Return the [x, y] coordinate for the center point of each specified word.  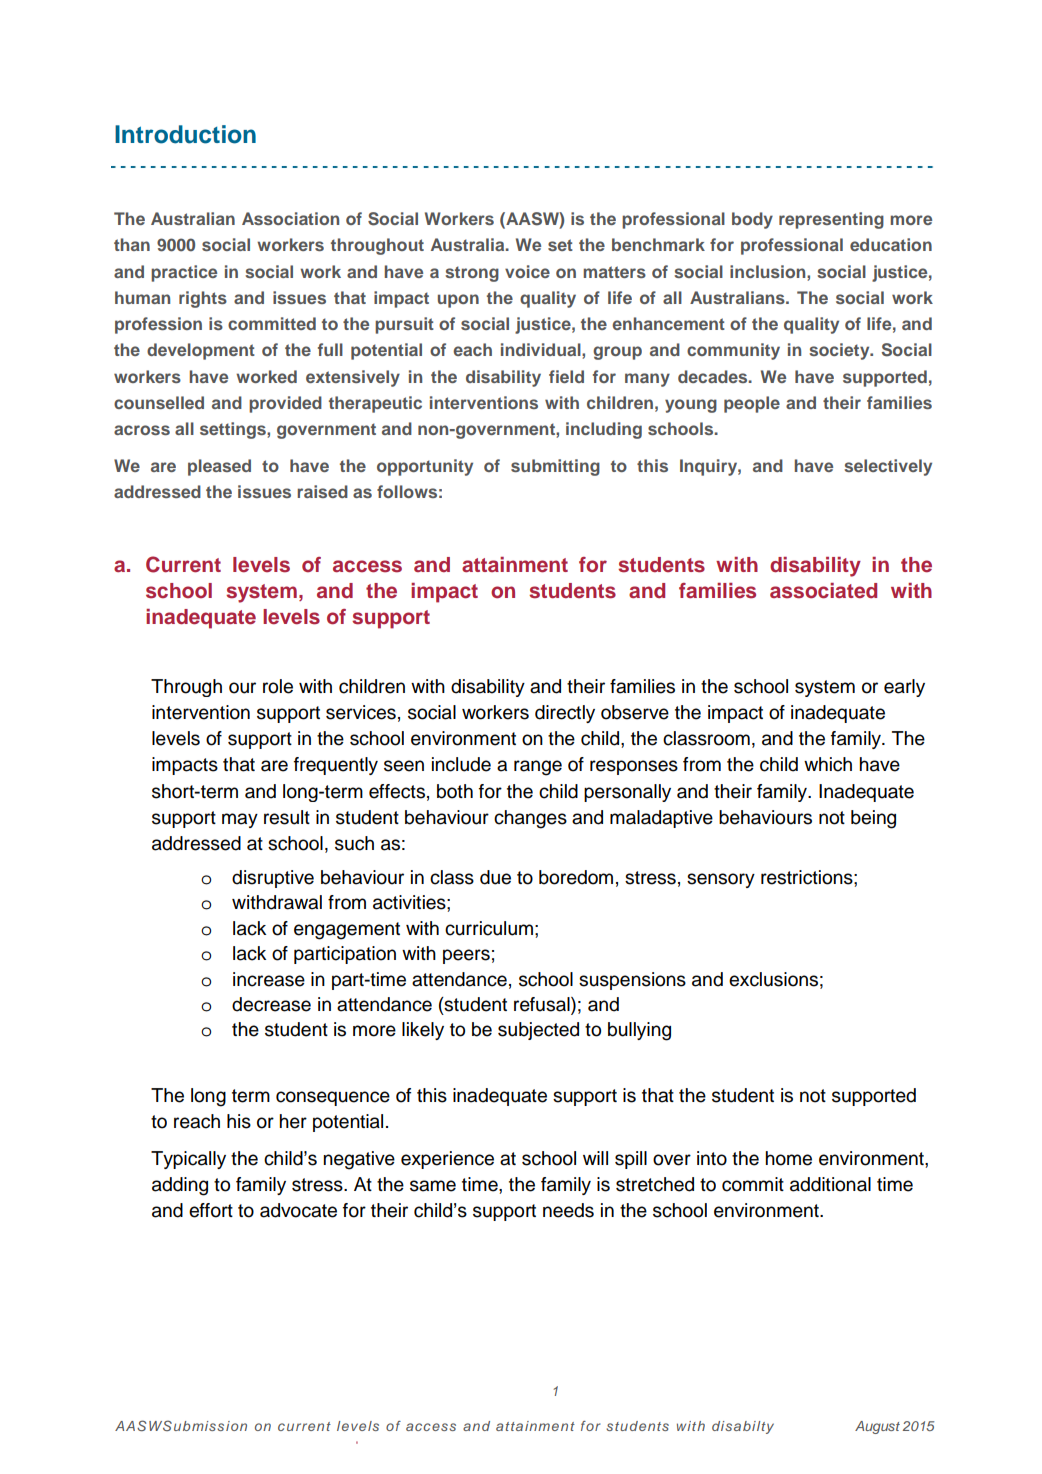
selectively [888, 467]
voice [527, 271]
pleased [219, 467]
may [240, 820]
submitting [555, 467]
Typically [188, 1160]
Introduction [185, 134]
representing [831, 220]
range [538, 768]
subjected [538, 1031]
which [828, 764]
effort [211, 1210]
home [788, 1158]
